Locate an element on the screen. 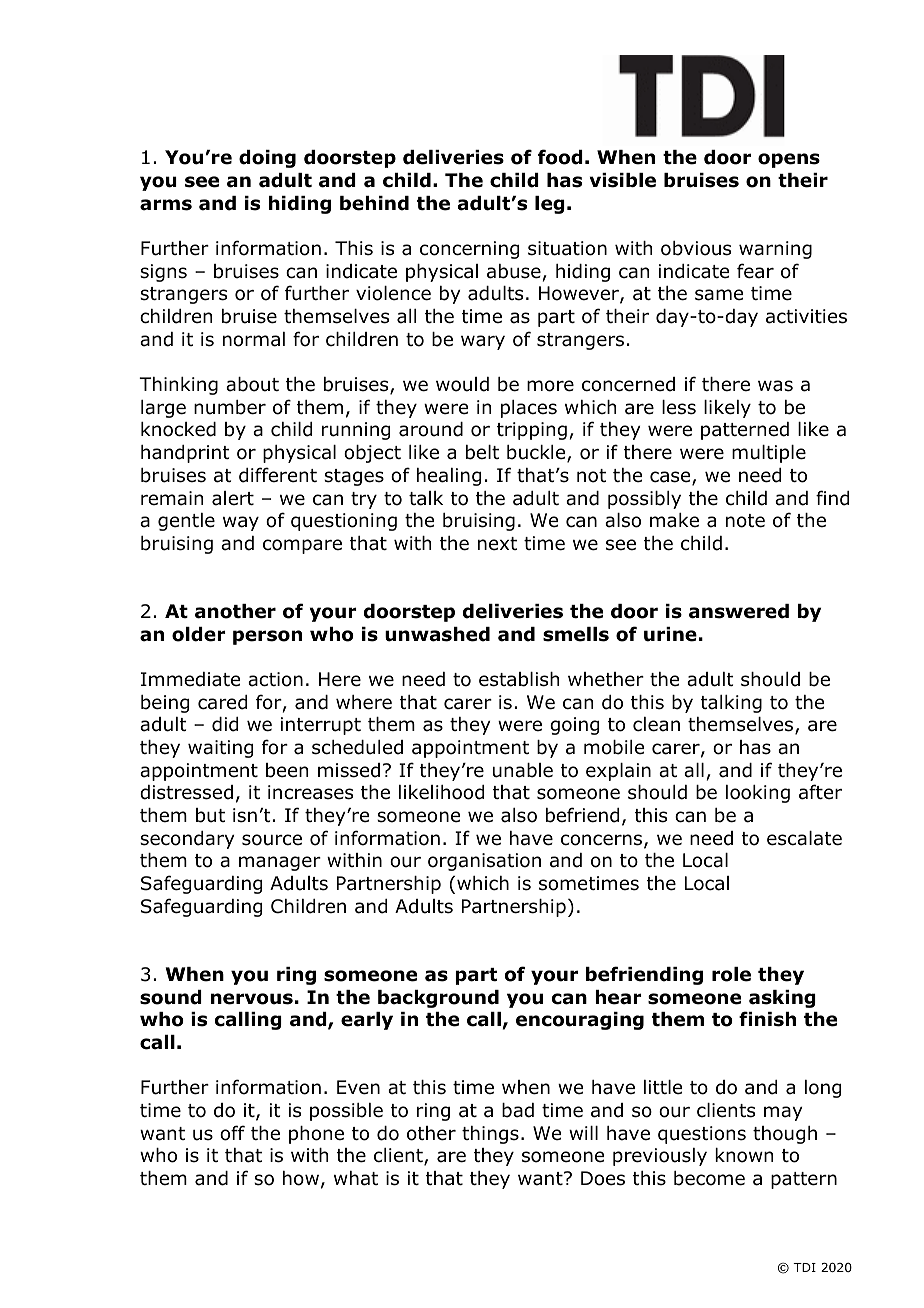 This screenshot has height=1308, width=924. establish is located at coordinates (519, 679).
